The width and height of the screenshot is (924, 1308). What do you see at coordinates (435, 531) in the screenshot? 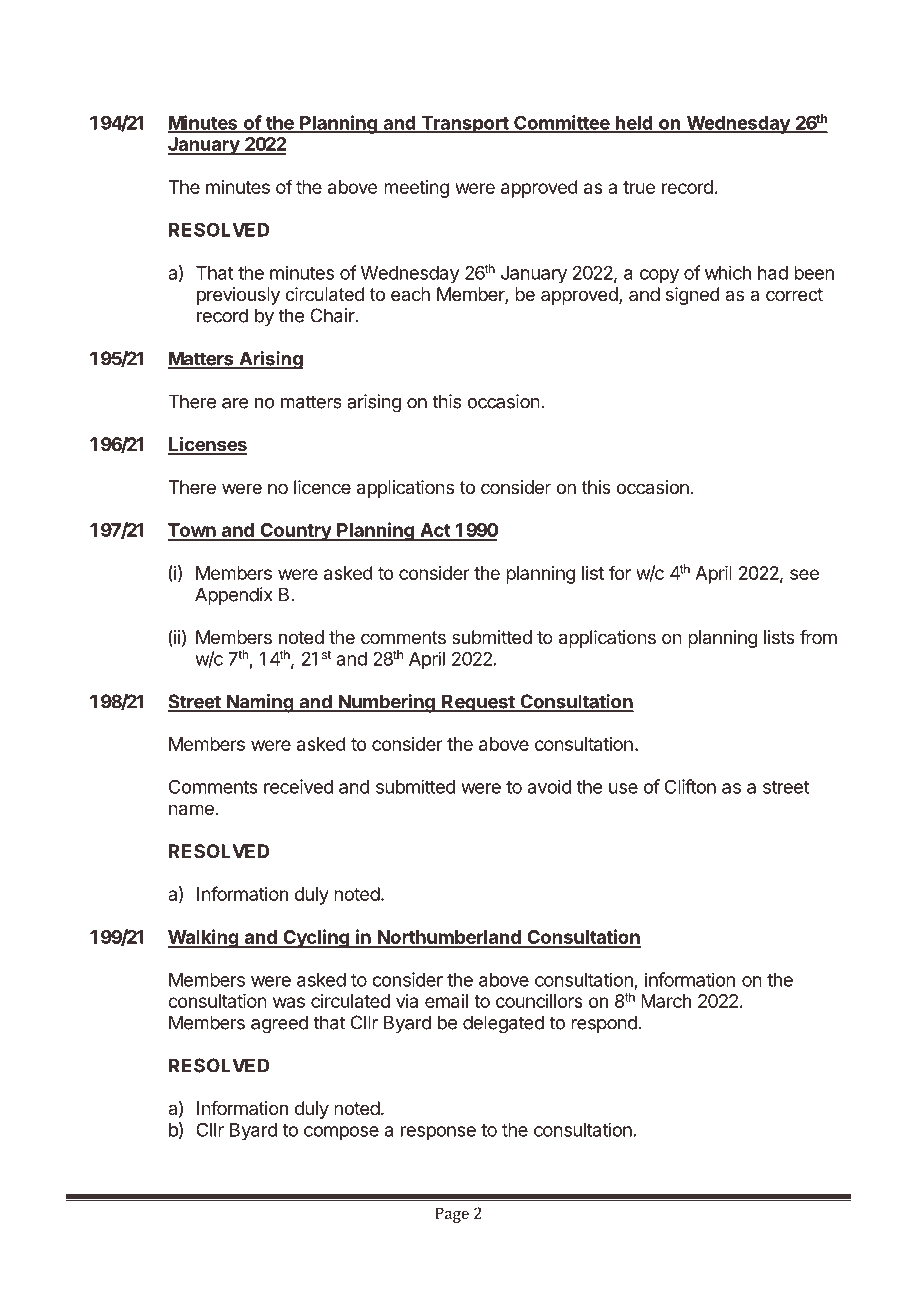
I see `Act` at bounding box center [435, 531].
